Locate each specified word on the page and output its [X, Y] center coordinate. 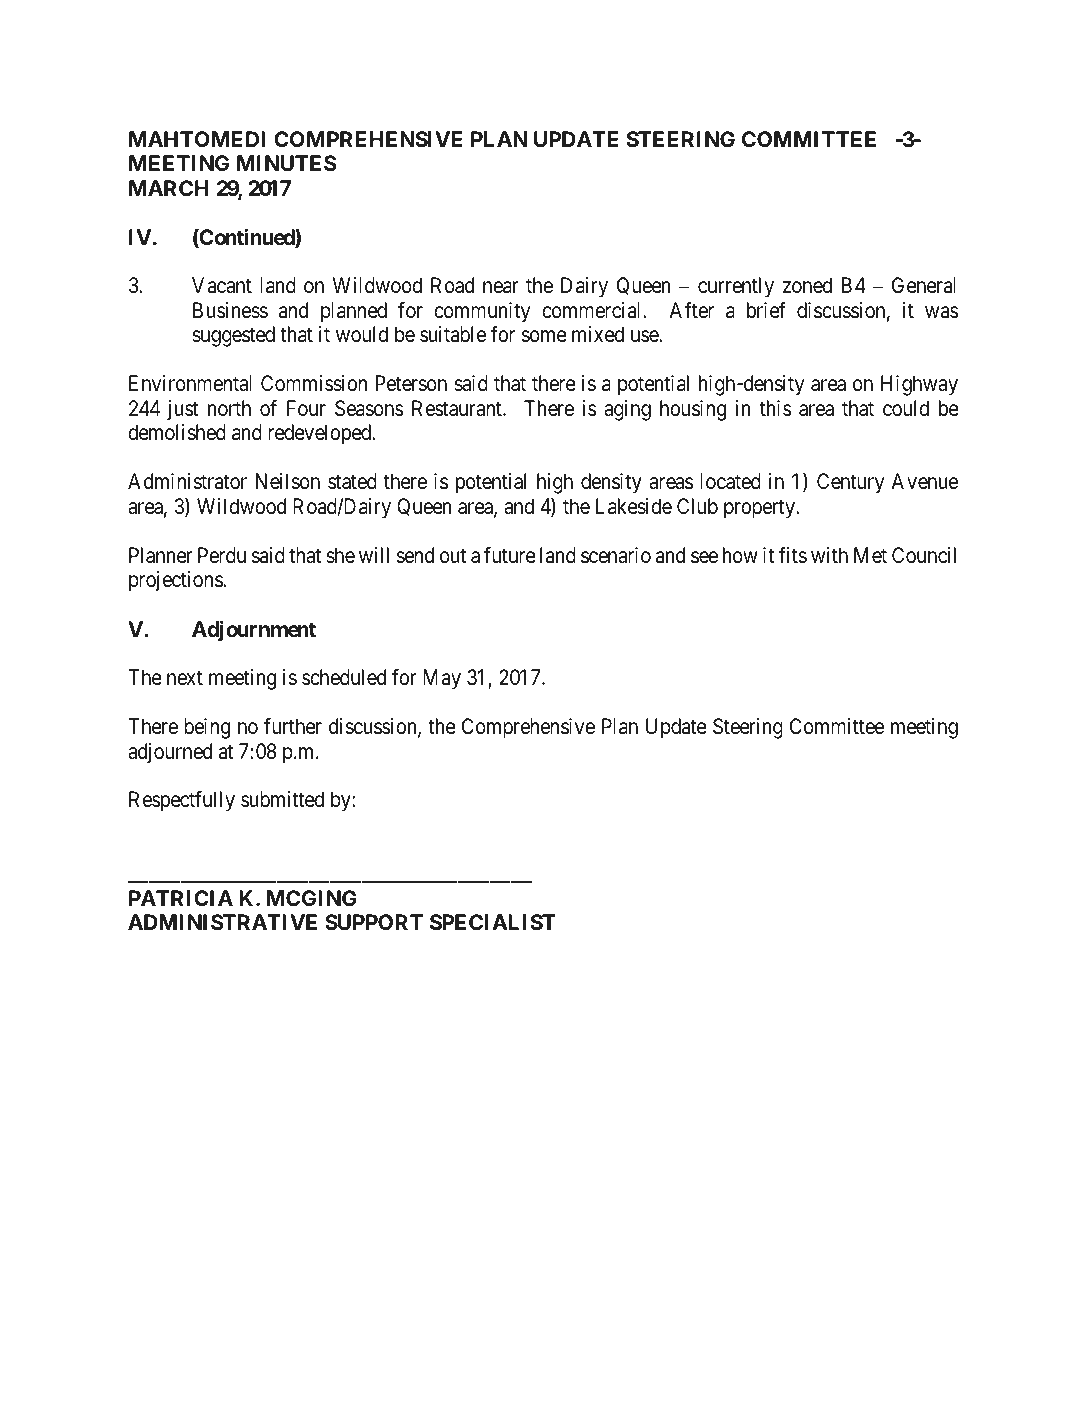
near [501, 288]
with [829, 555]
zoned [807, 285]
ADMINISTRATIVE [222, 922]
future [510, 555]
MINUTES [287, 163]
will [374, 555]
